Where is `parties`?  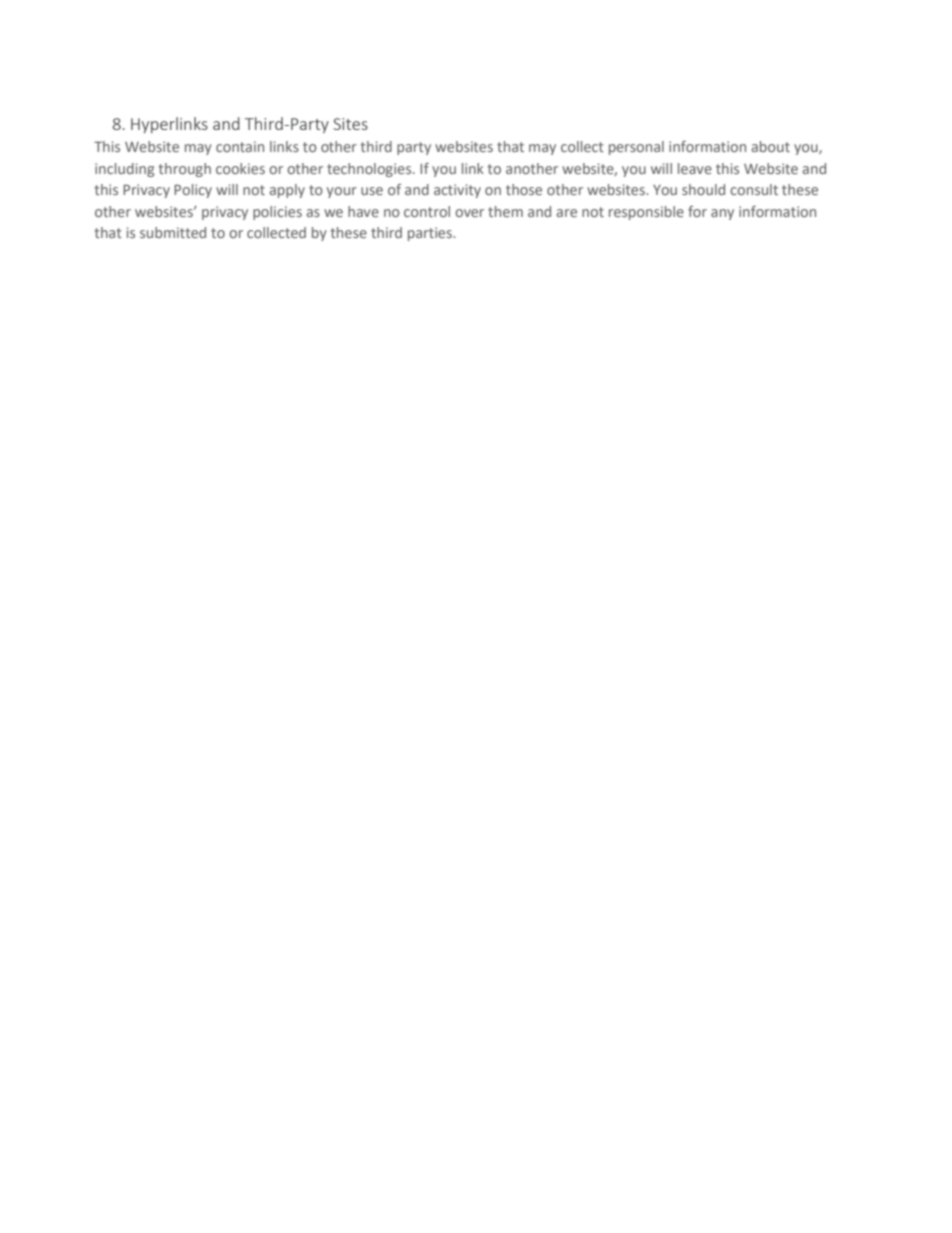 parties is located at coordinates (431, 234).
